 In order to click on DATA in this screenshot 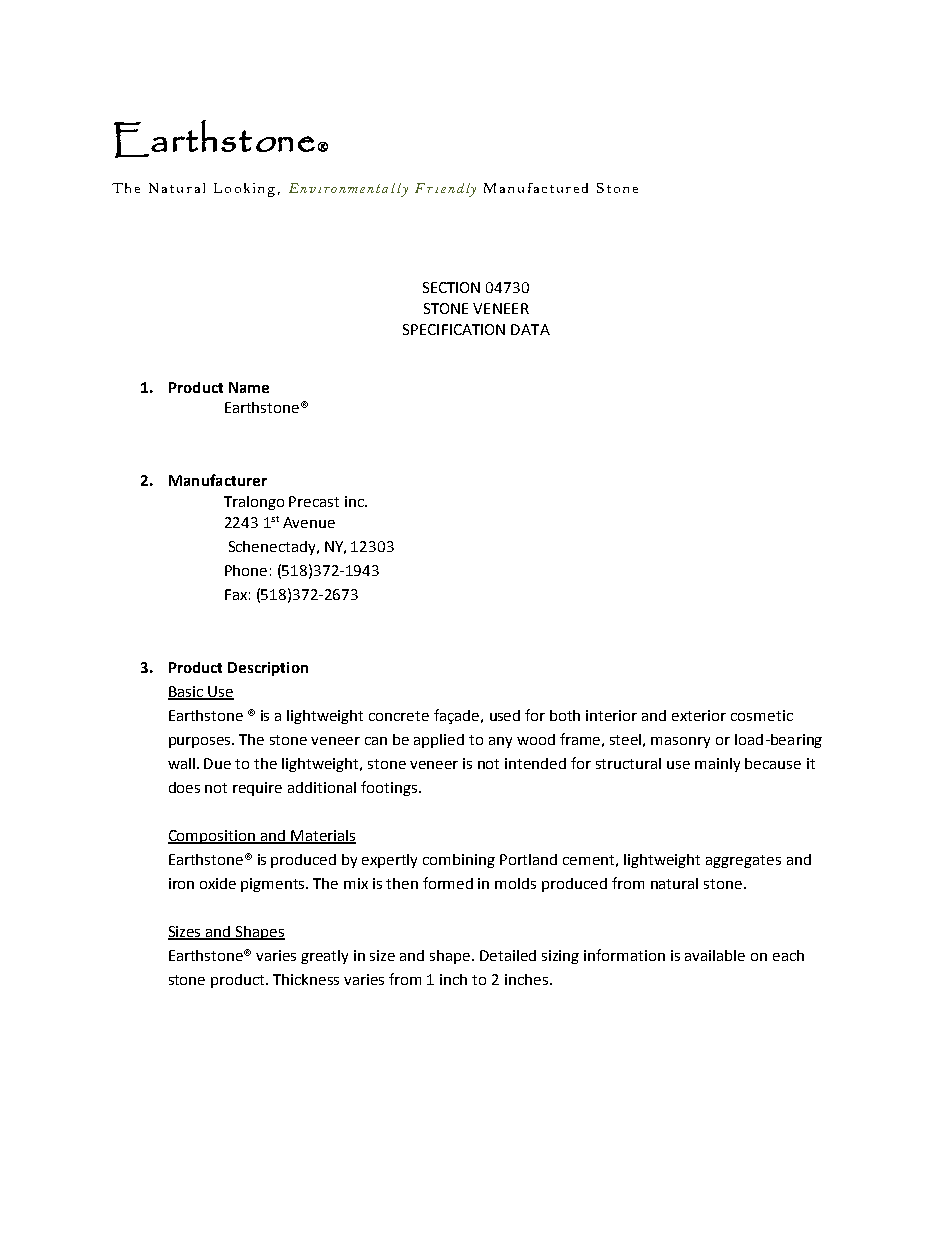, I will do `click(530, 329)`.
